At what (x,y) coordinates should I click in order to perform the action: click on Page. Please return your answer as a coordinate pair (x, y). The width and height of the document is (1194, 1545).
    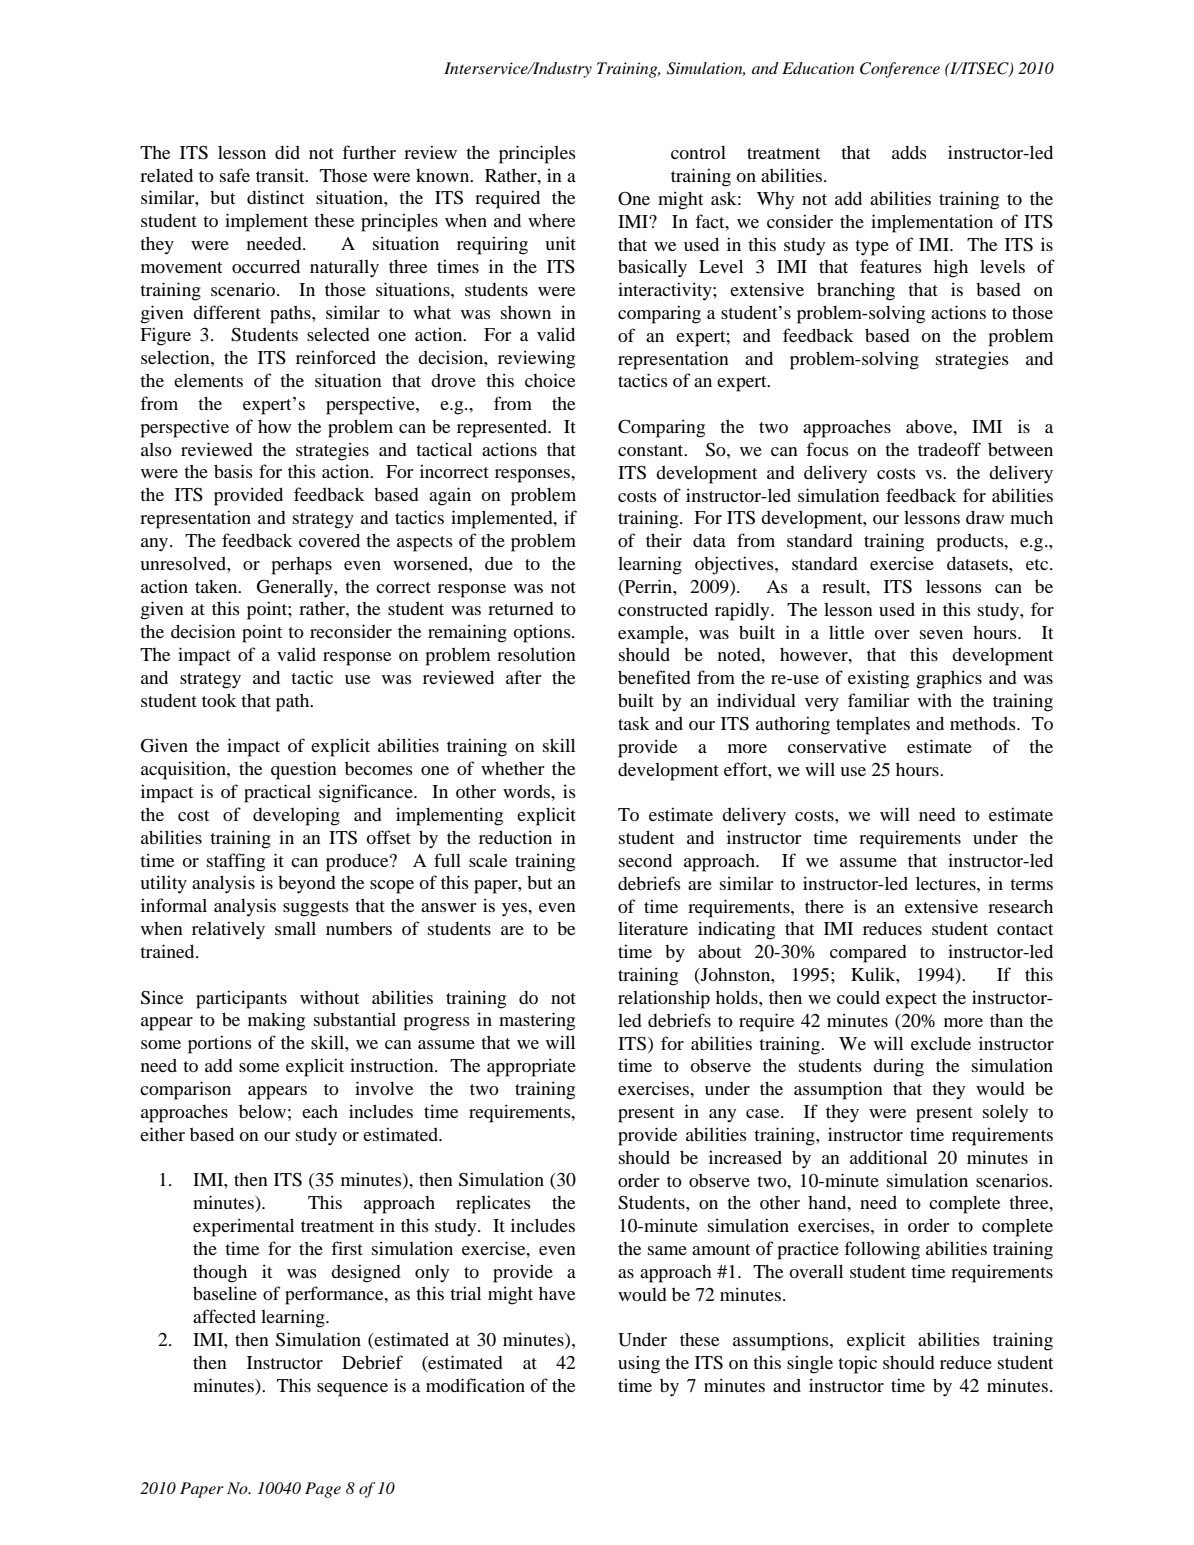
    Looking at the image, I should click on (323, 1490).
